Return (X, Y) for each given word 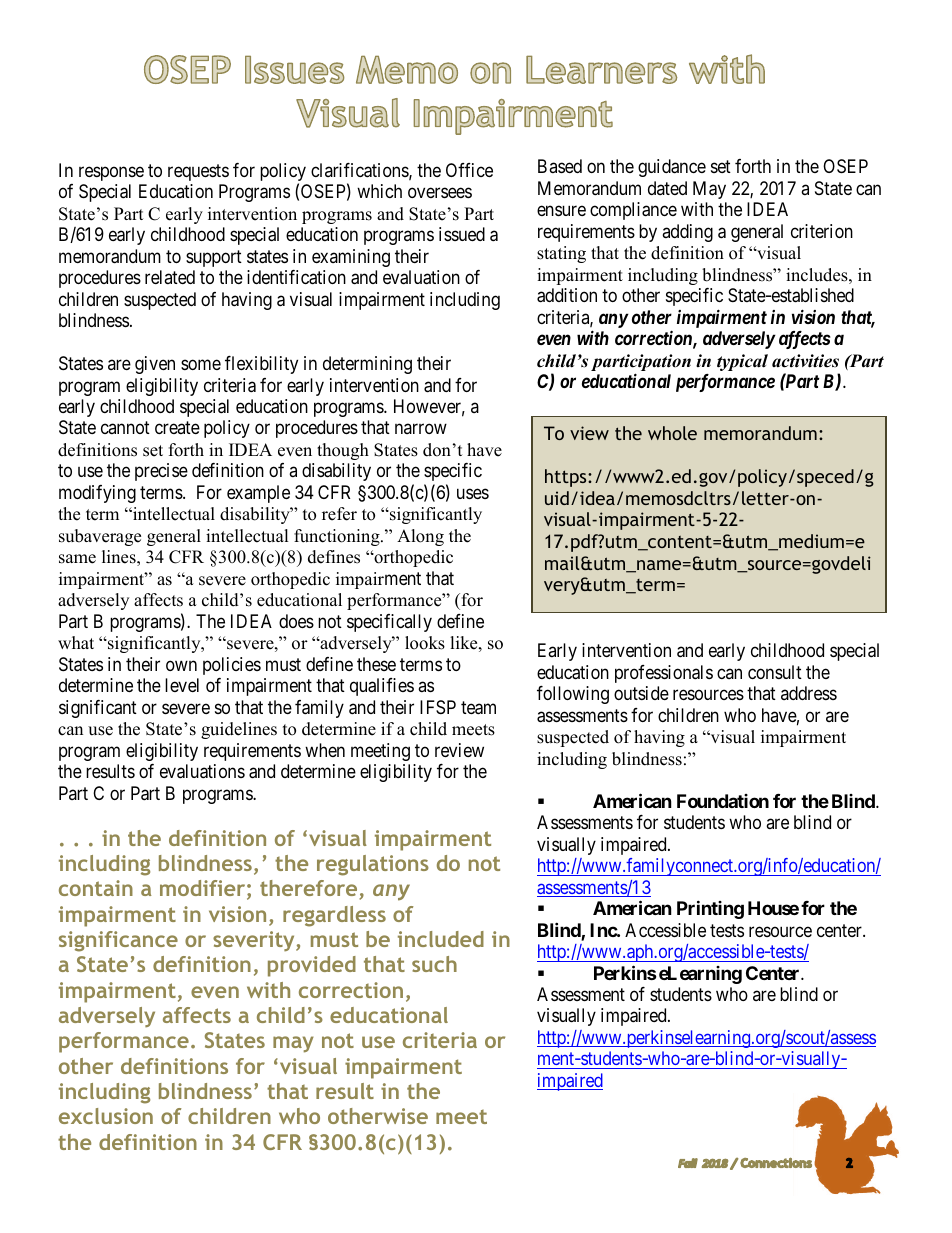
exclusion (106, 1116)
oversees (440, 193)
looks (425, 643)
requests (198, 172)
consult (775, 672)
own (181, 665)
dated (667, 188)
